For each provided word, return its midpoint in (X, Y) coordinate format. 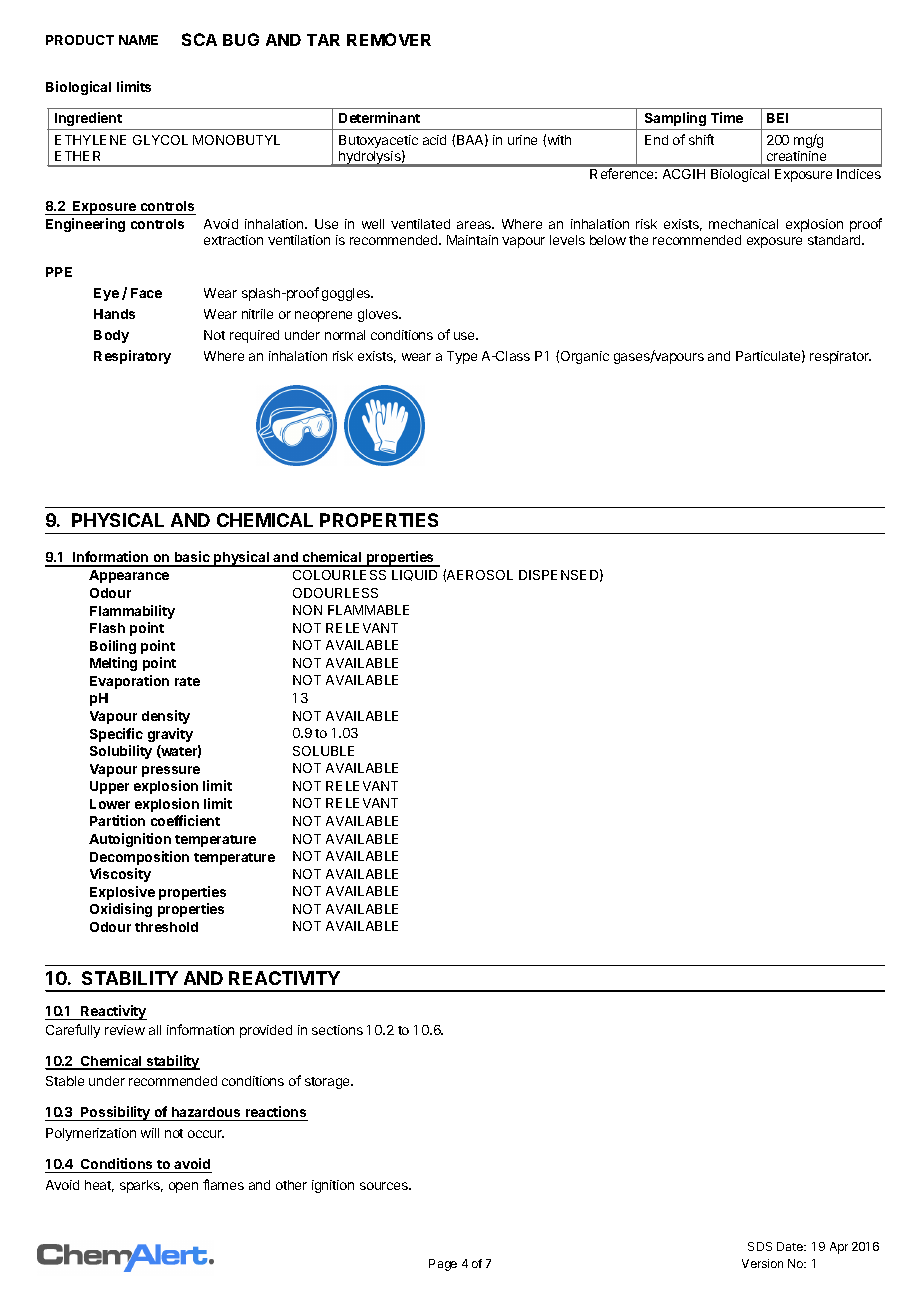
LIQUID (414, 575)
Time (727, 117)
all (155, 1030)
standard (835, 240)
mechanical (743, 224)
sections (337, 1030)
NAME (138, 40)
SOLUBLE (323, 751)
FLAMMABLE (368, 610)
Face (146, 293)
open (183, 1187)
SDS (760, 1246)
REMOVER (389, 39)
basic (192, 558)
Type (462, 357)
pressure (171, 771)
